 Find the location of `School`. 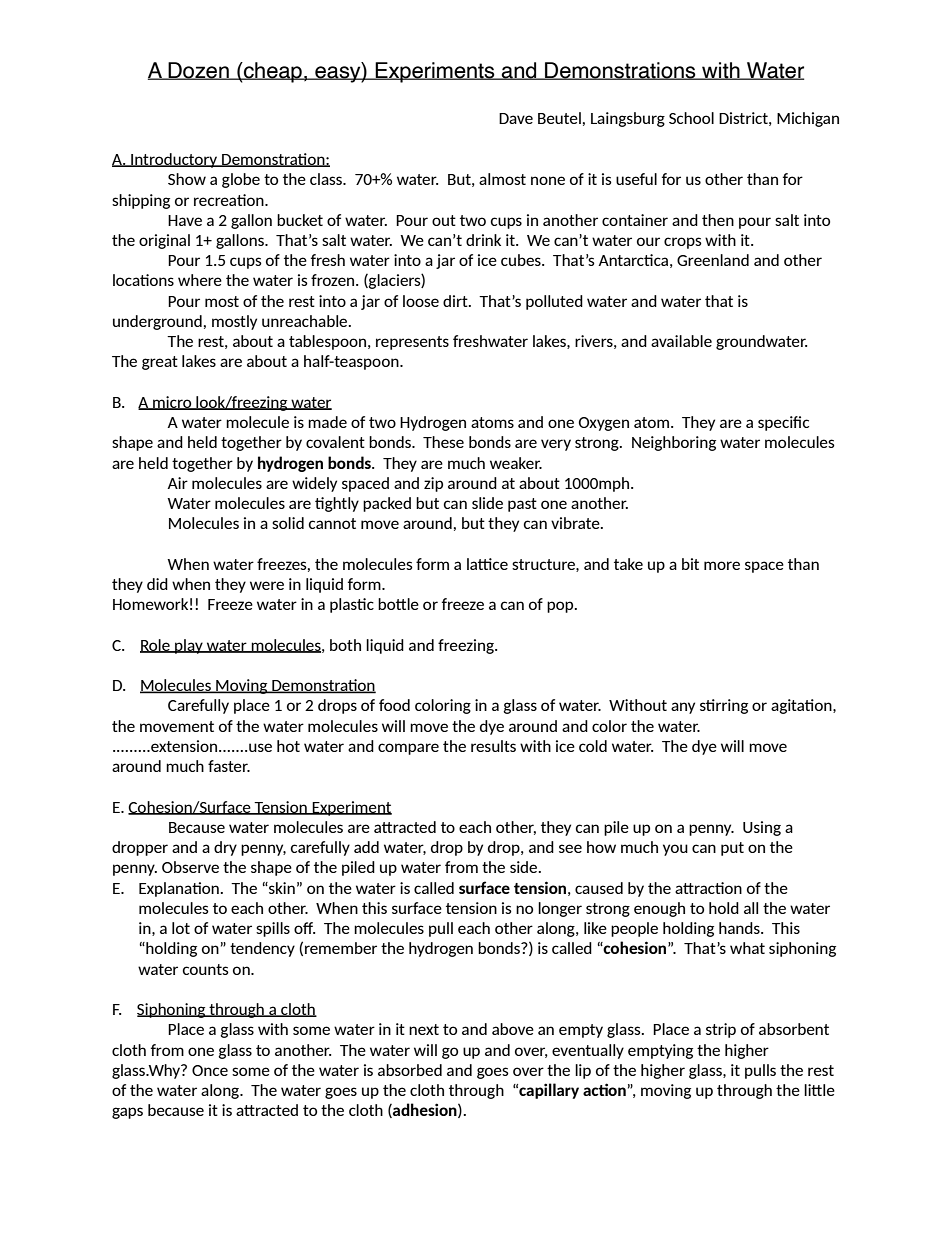

School is located at coordinates (691, 118).
